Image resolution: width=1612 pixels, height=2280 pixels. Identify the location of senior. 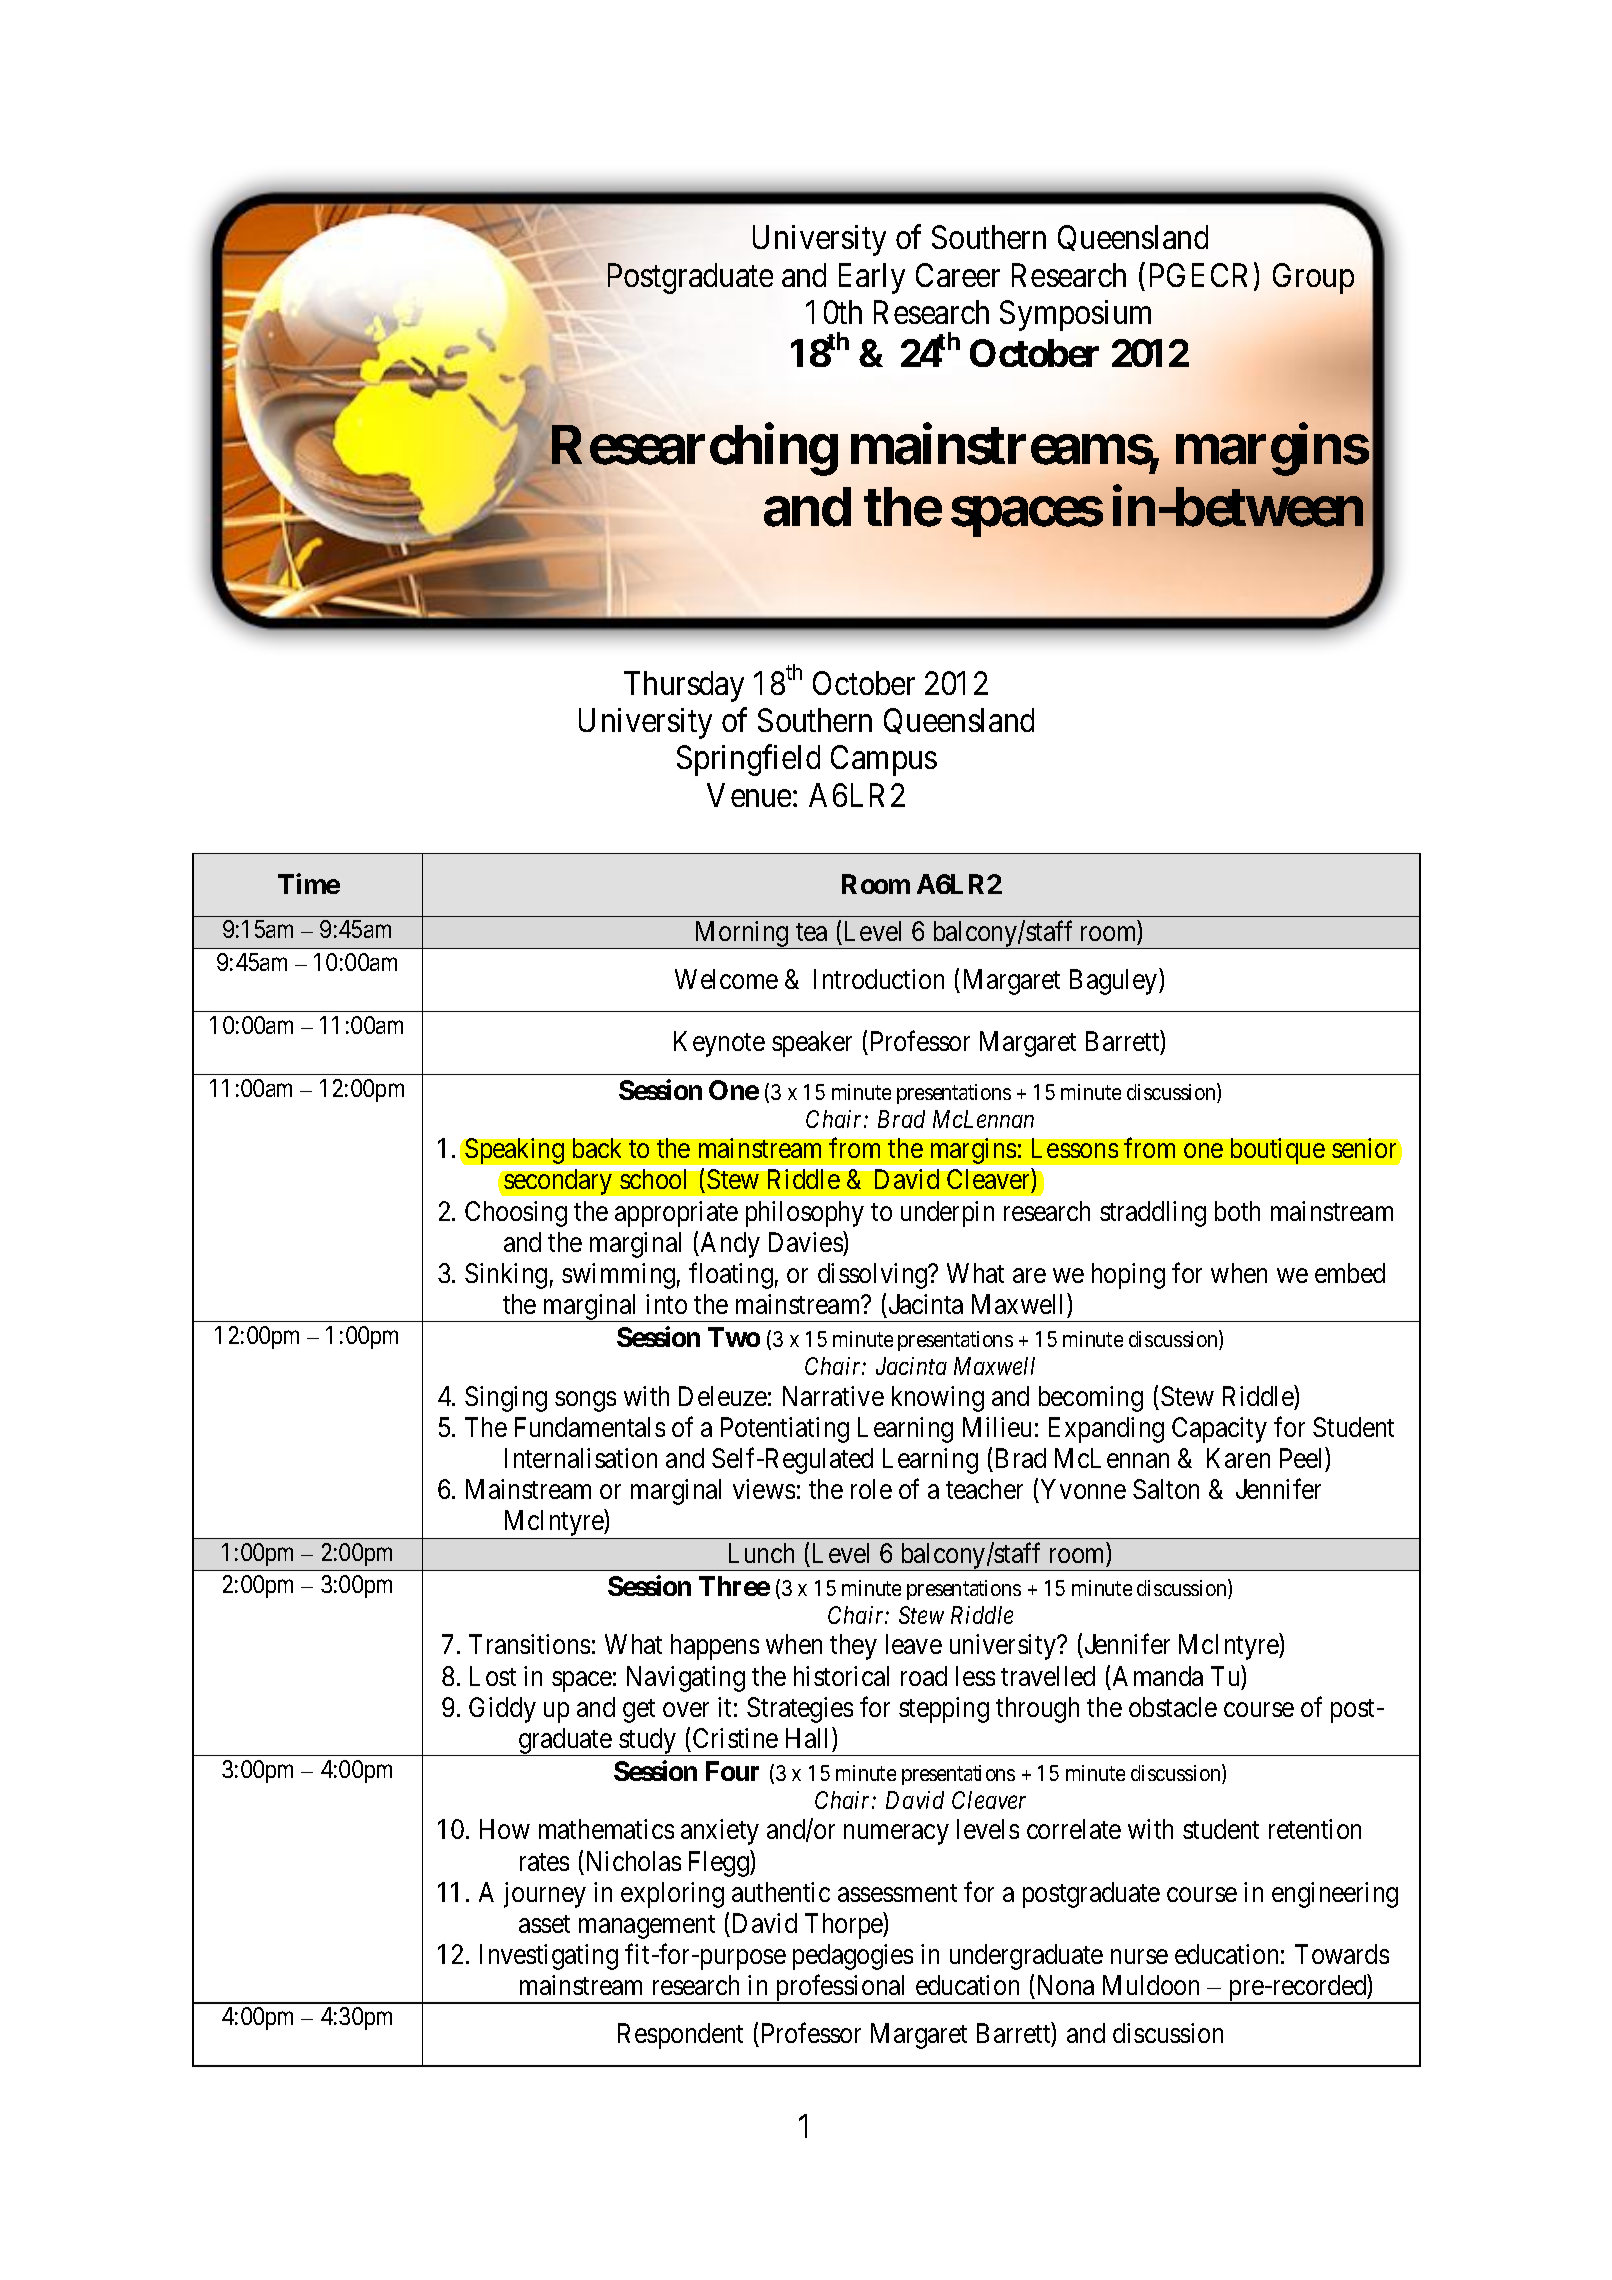
(1364, 1148).
